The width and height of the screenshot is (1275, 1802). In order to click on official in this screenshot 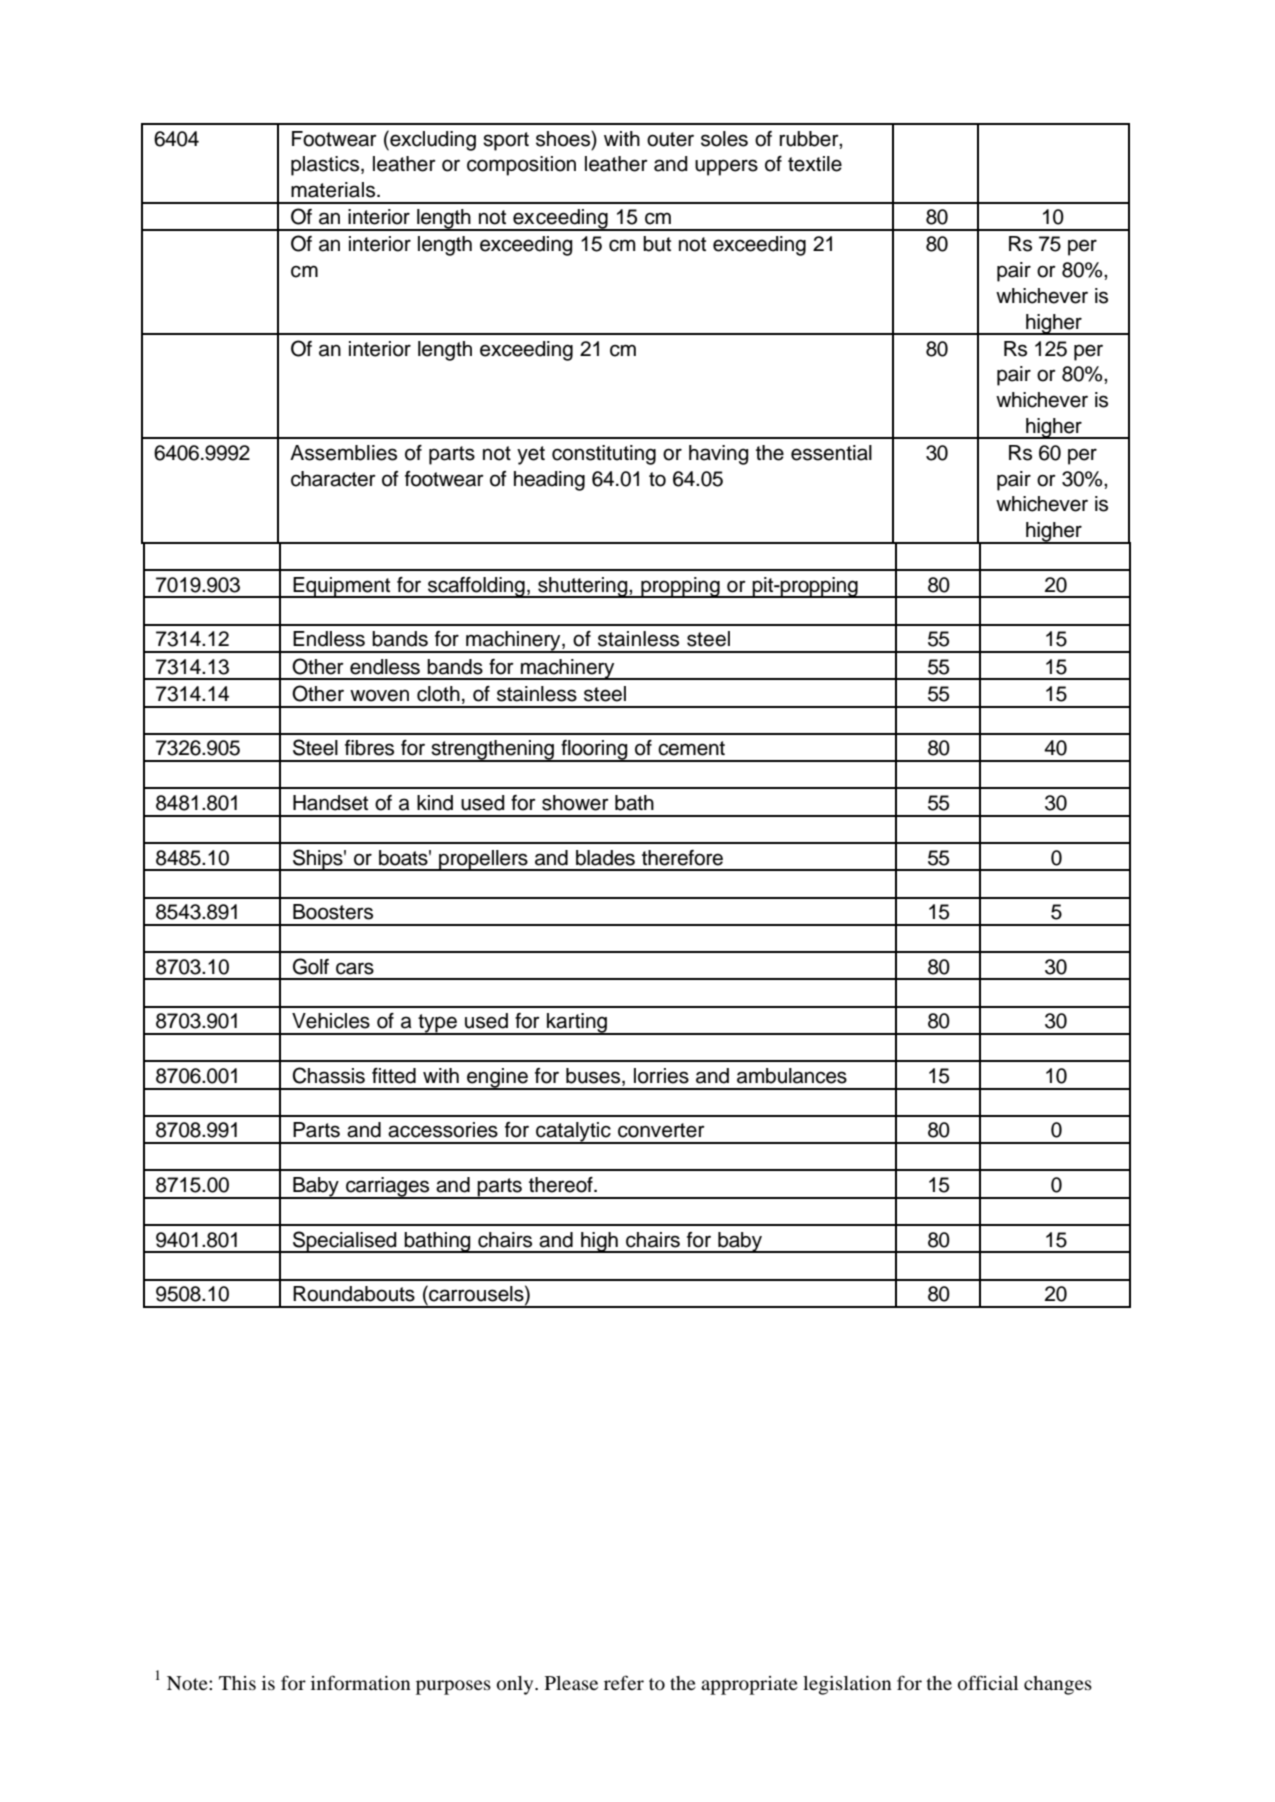, I will do `click(988, 1682)`.
